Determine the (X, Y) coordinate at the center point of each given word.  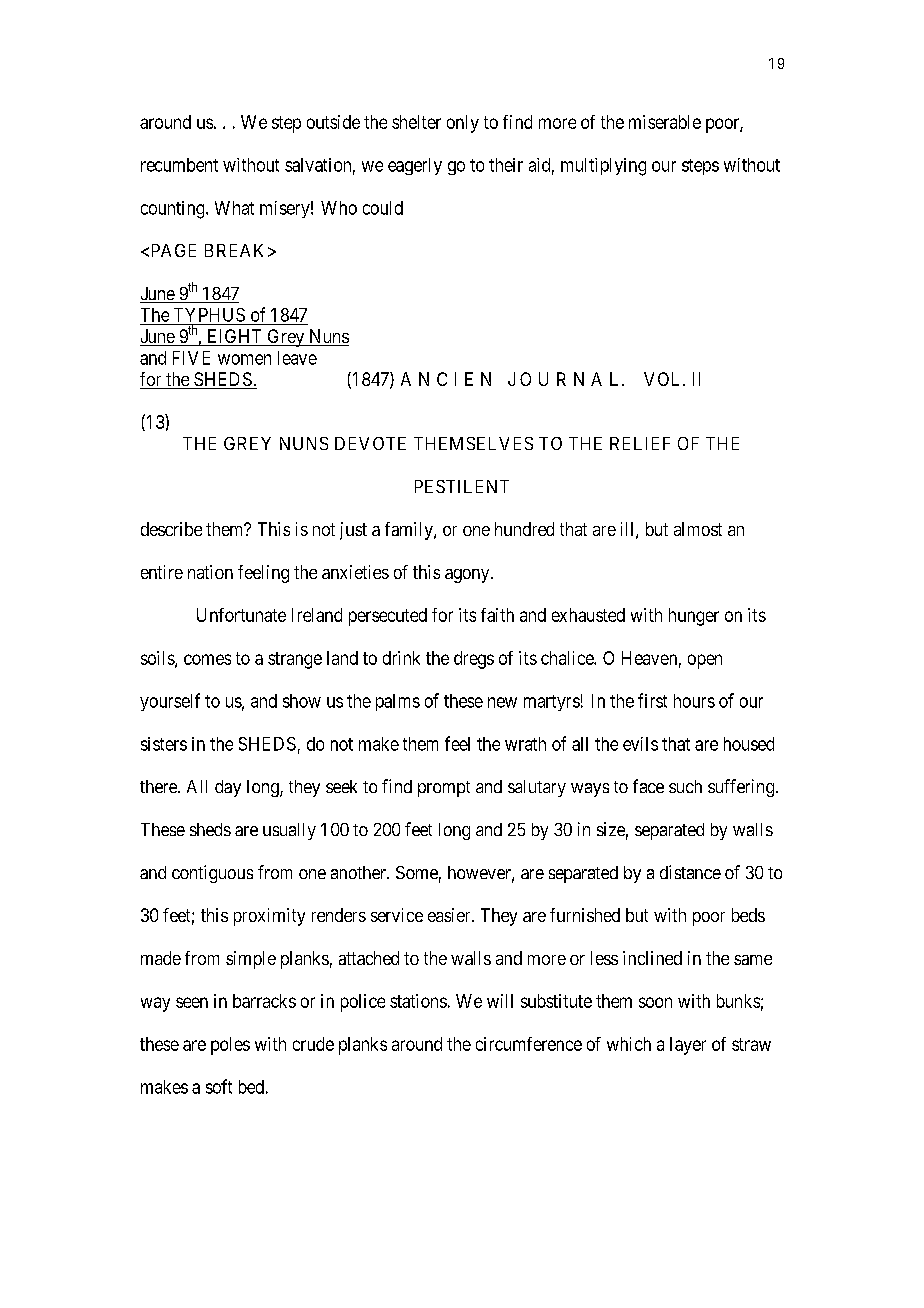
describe (171, 529)
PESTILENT (462, 486)
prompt (444, 789)
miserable (665, 122)
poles (230, 1046)
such (685, 786)
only (463, 124)
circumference (529, 1044)
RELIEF (640, 443)
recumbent (179, 165)
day (228, 788)
